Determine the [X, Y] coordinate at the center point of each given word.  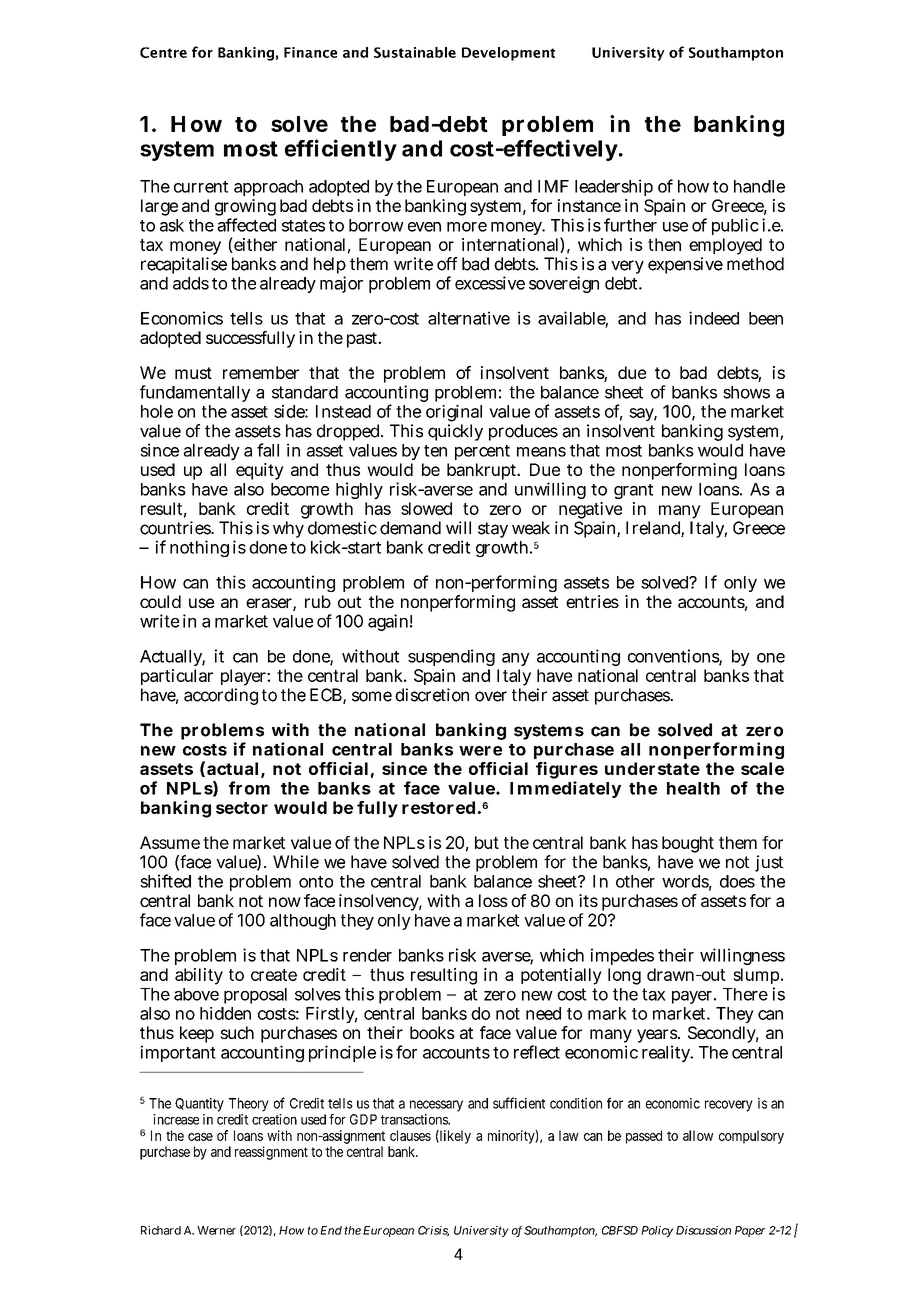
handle [759, 186]
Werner [216, 1230]
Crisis [433, 1231]
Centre [163, 52]
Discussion [703, 1230]
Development [508, 54]
